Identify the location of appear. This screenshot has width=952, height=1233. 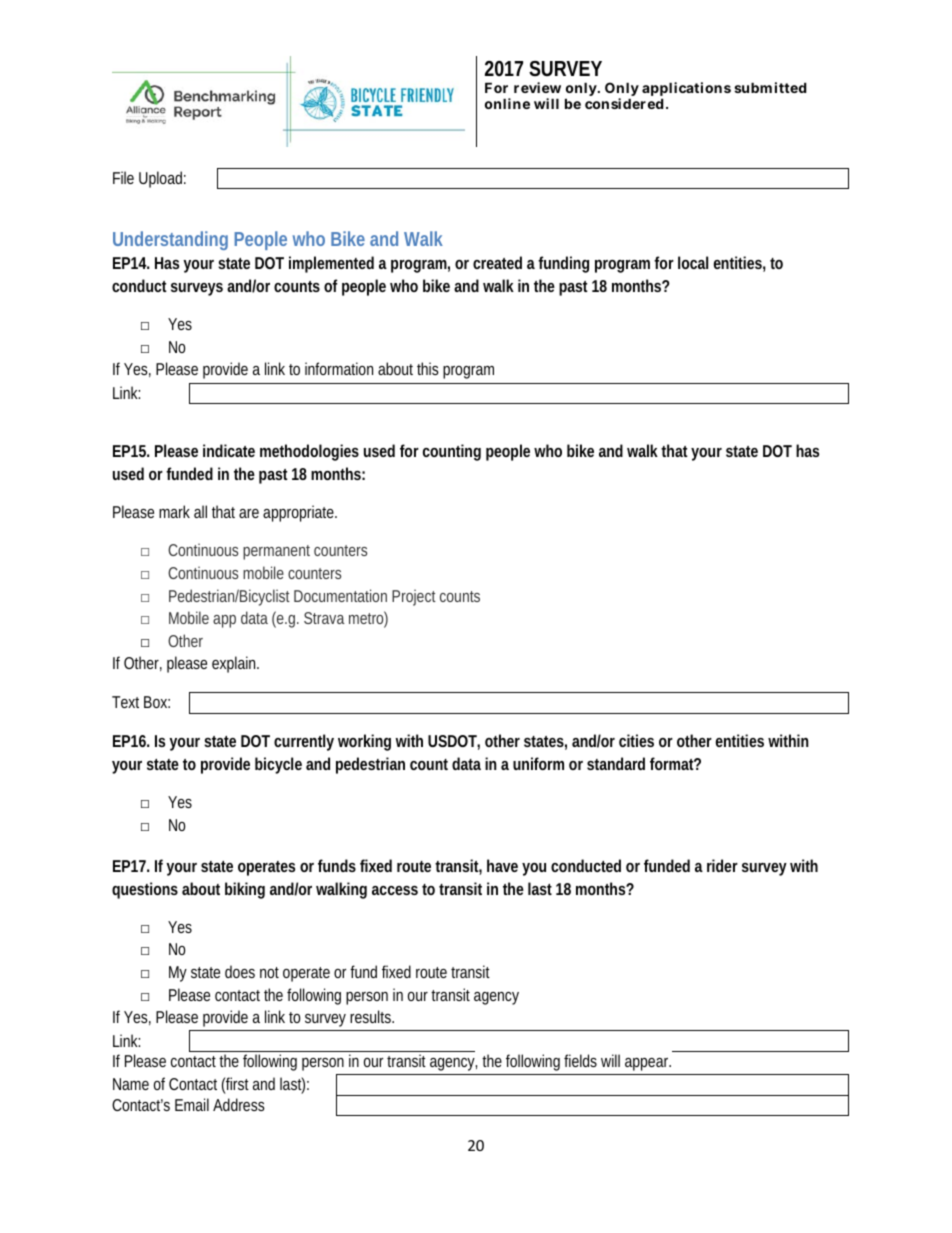
(648, 1064).
